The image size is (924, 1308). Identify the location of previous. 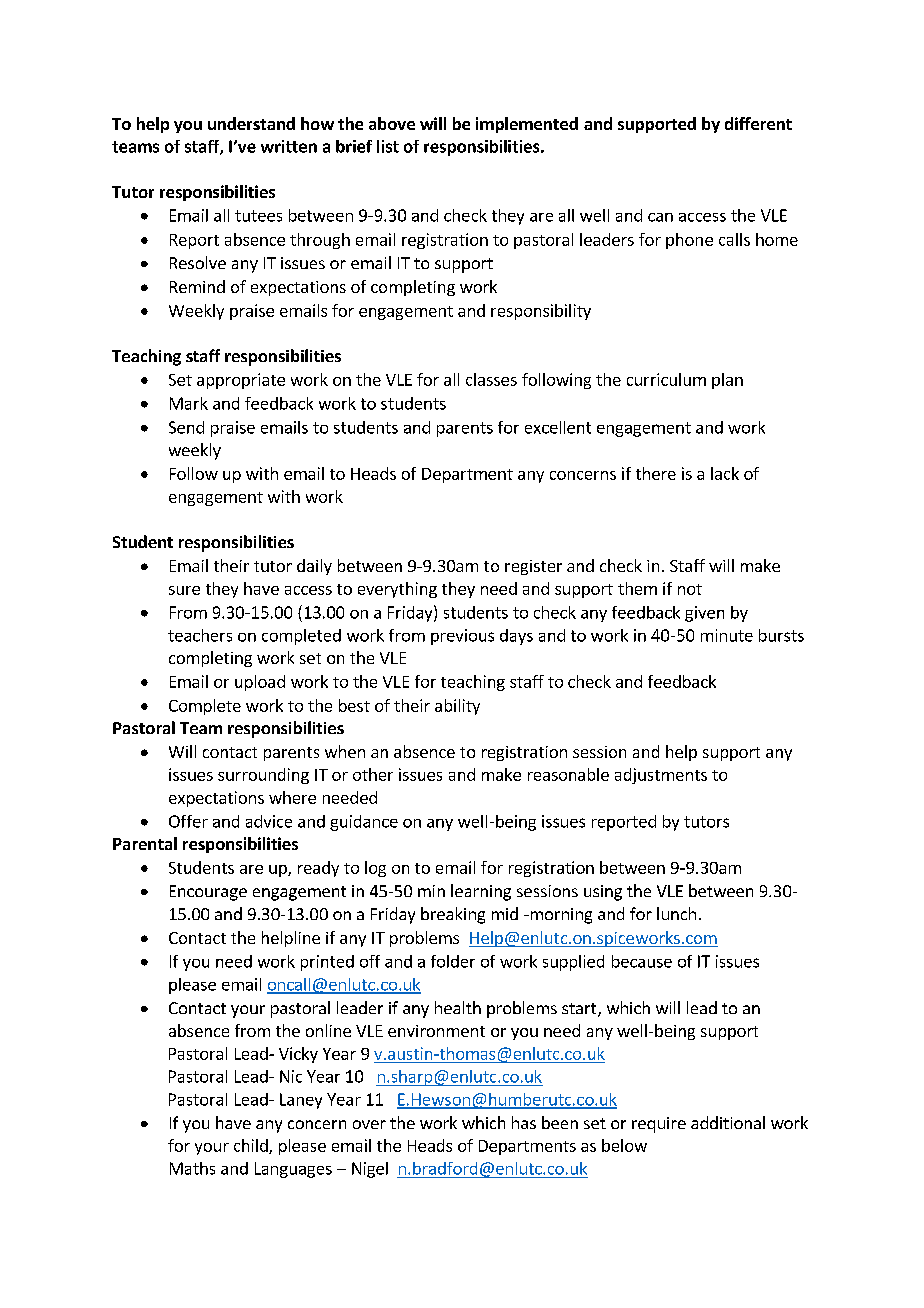
(462, 637).
